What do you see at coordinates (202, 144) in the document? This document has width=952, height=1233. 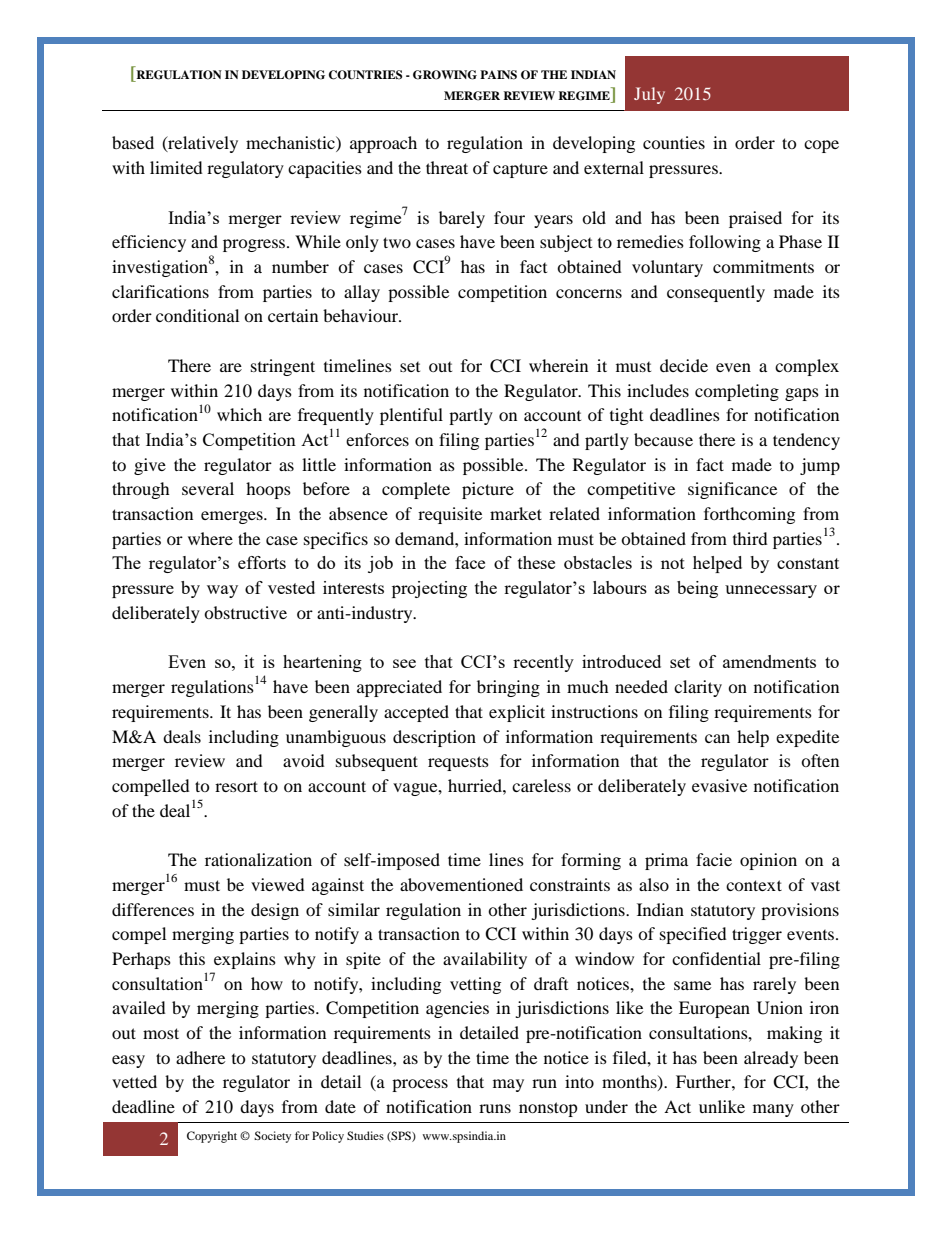 I see `relatively` at bounding box center [202, 144].
